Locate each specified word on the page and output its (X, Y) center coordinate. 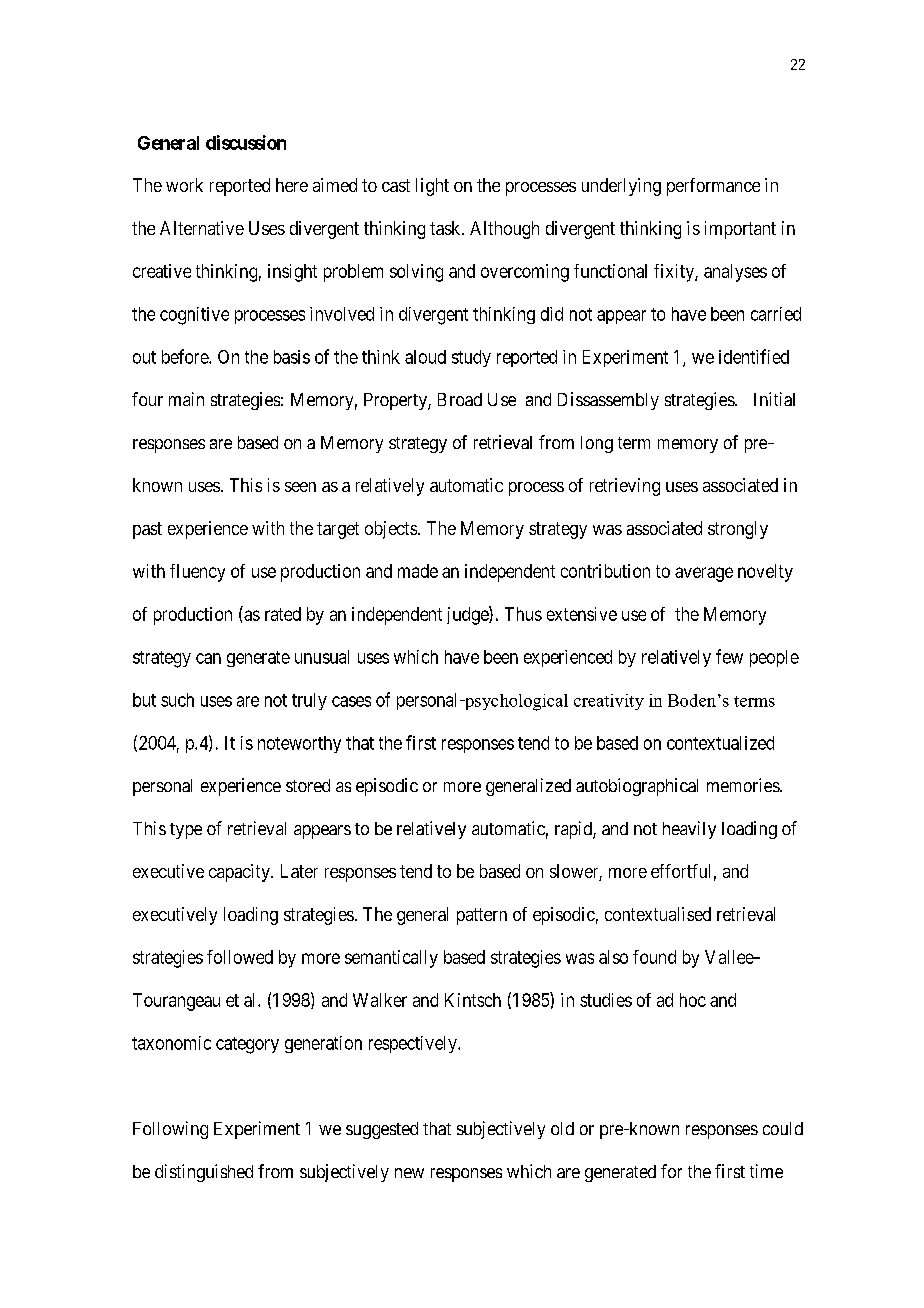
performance (713, 187)
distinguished (204, 1173)
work (184, 185)
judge (468, 615)
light (432, 187)
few (729, 656)
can (208, 658)
